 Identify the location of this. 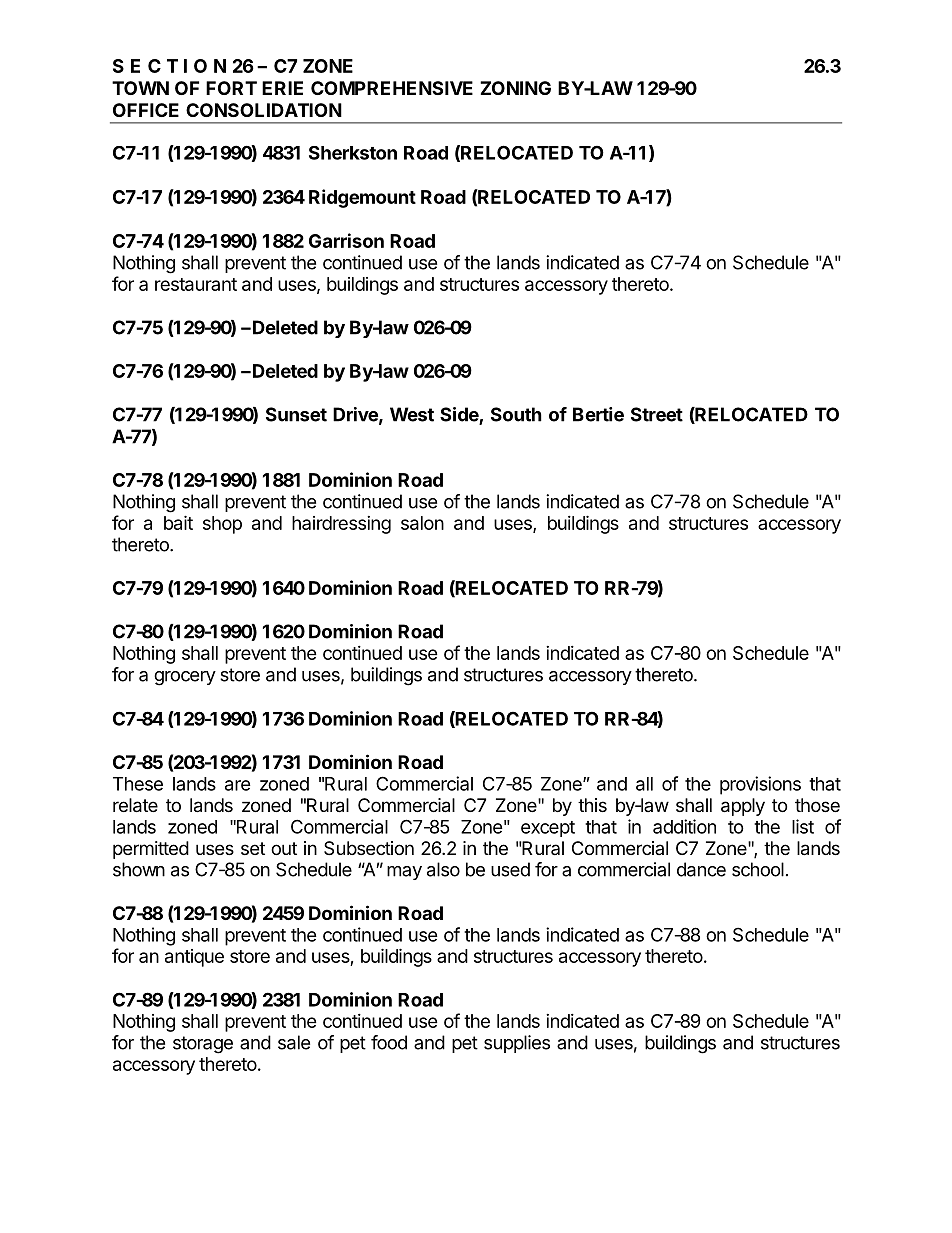
(592, 805).
